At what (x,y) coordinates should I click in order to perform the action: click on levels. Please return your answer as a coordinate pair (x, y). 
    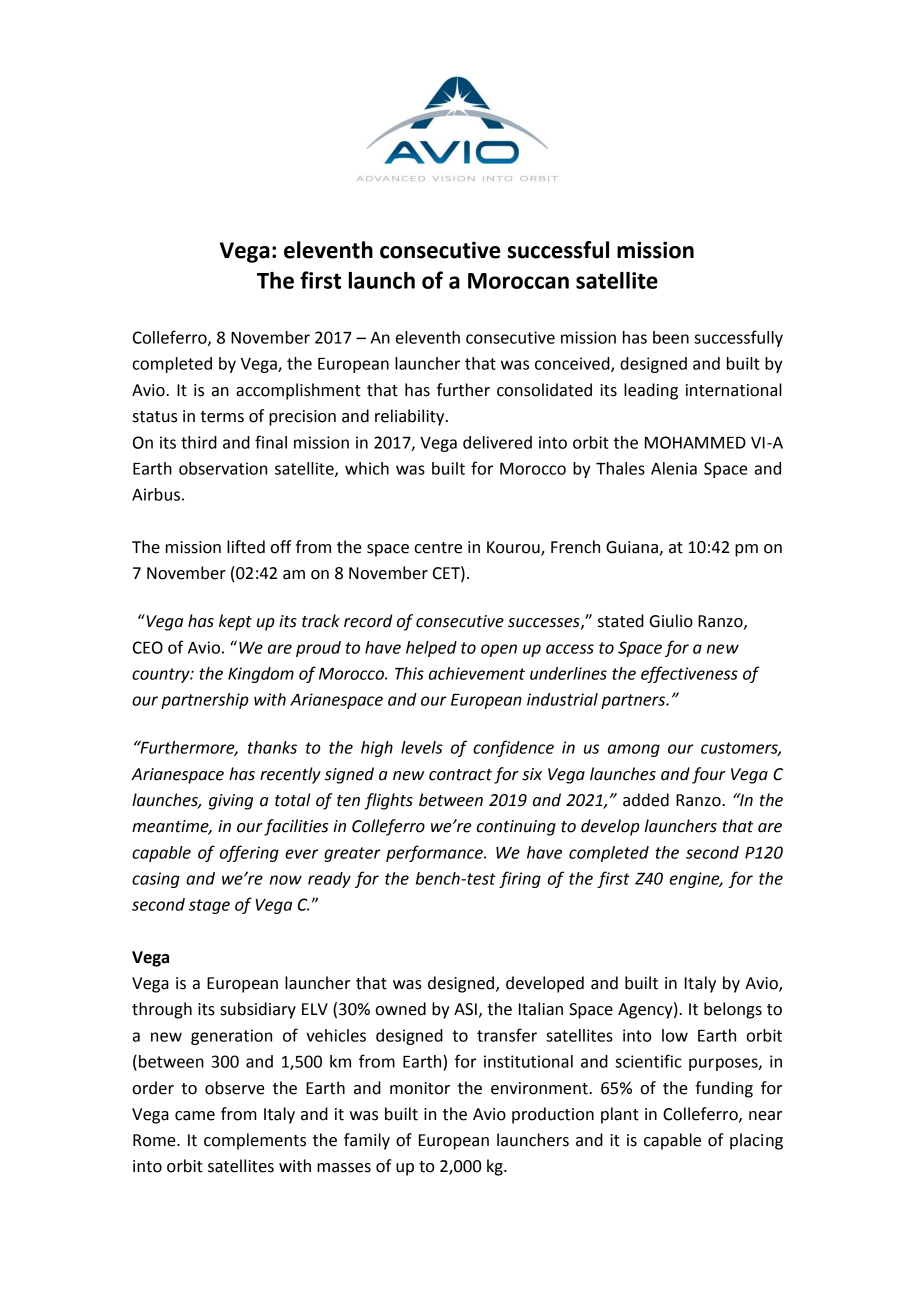
    Looking at the image, I should click on (422, 747).
